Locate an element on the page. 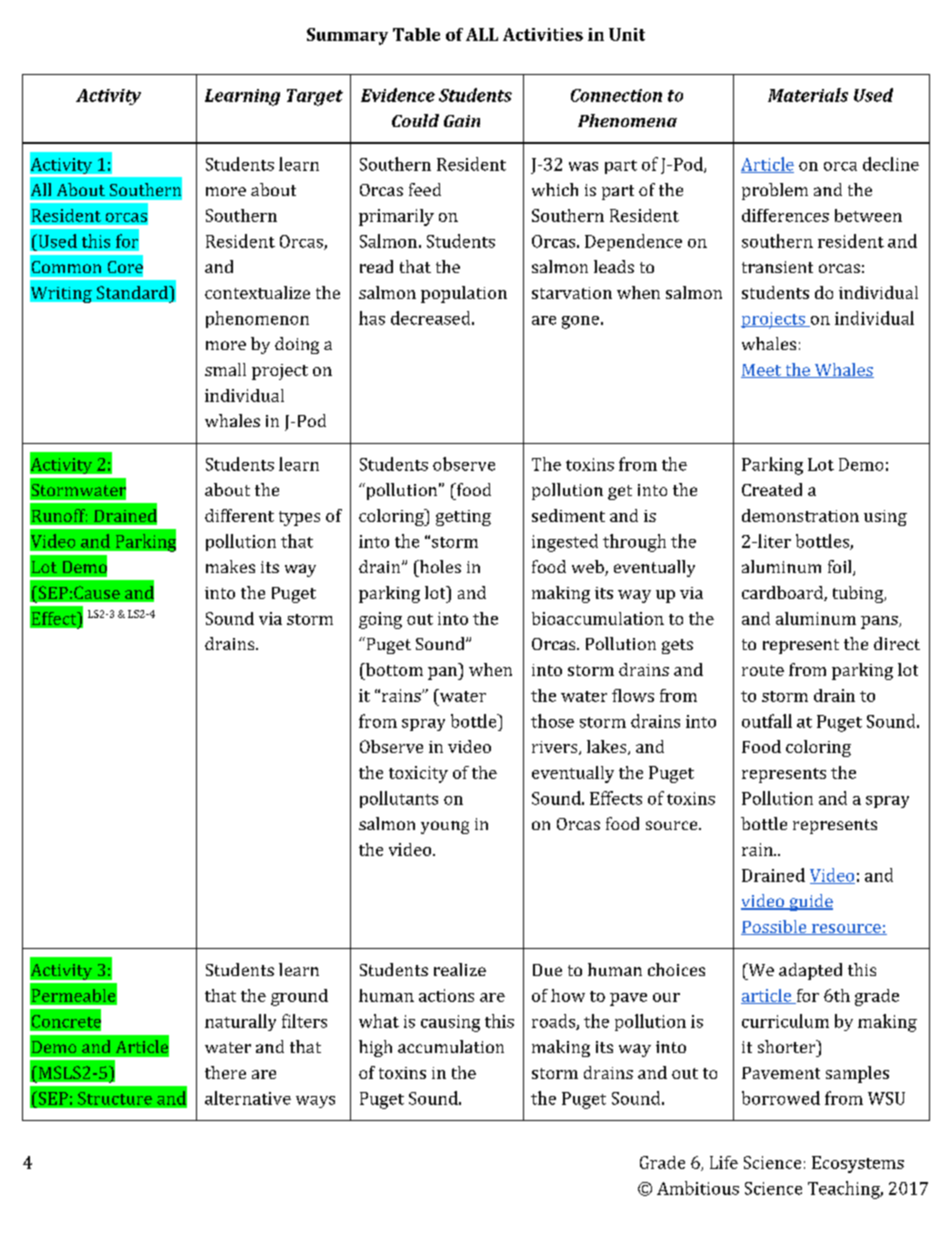 The height and width of the image is (1233, 952). Ecosystems is located at coordinates (858, 1164).
